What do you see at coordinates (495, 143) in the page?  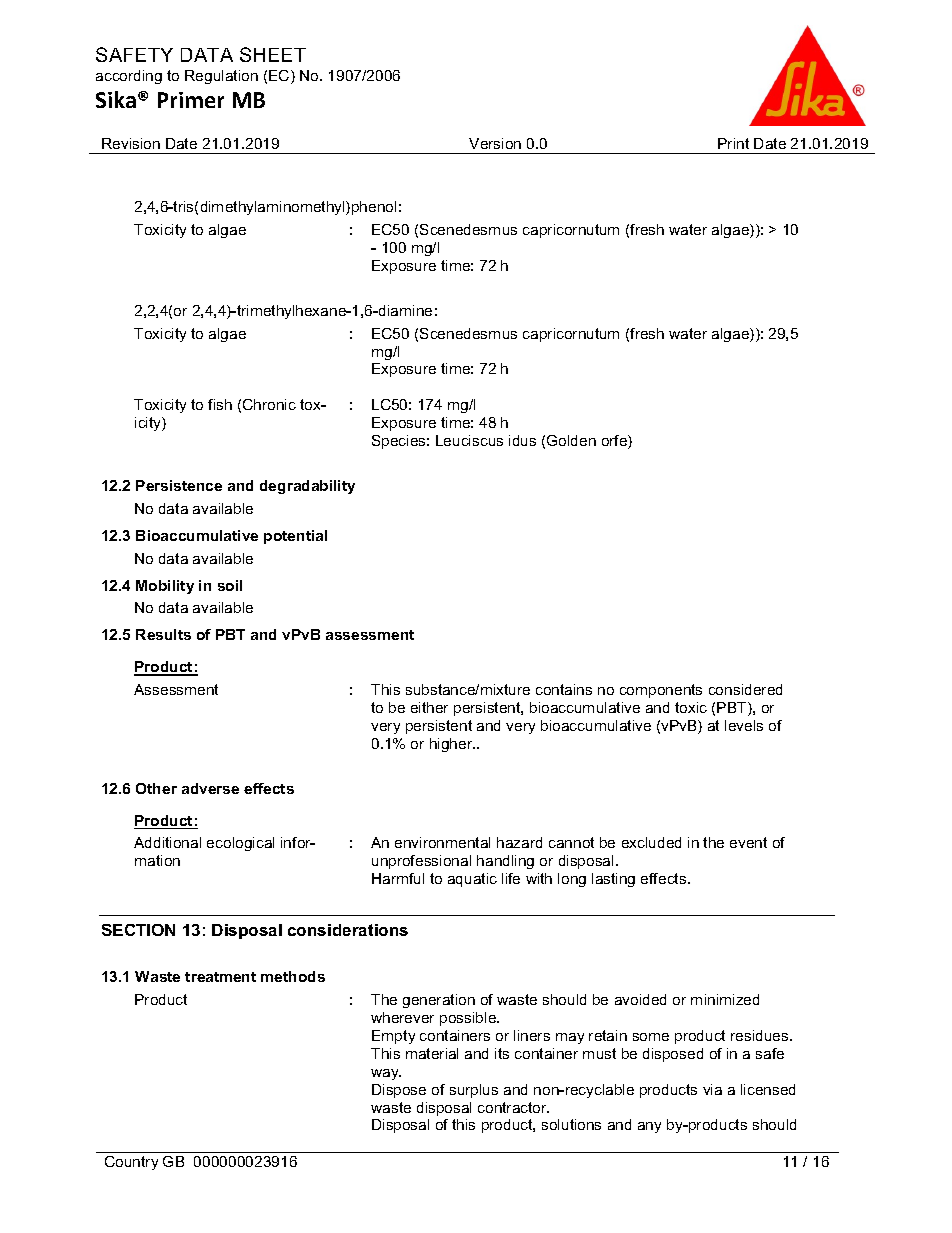 I see `Version` at bounding box center [495, 143].
